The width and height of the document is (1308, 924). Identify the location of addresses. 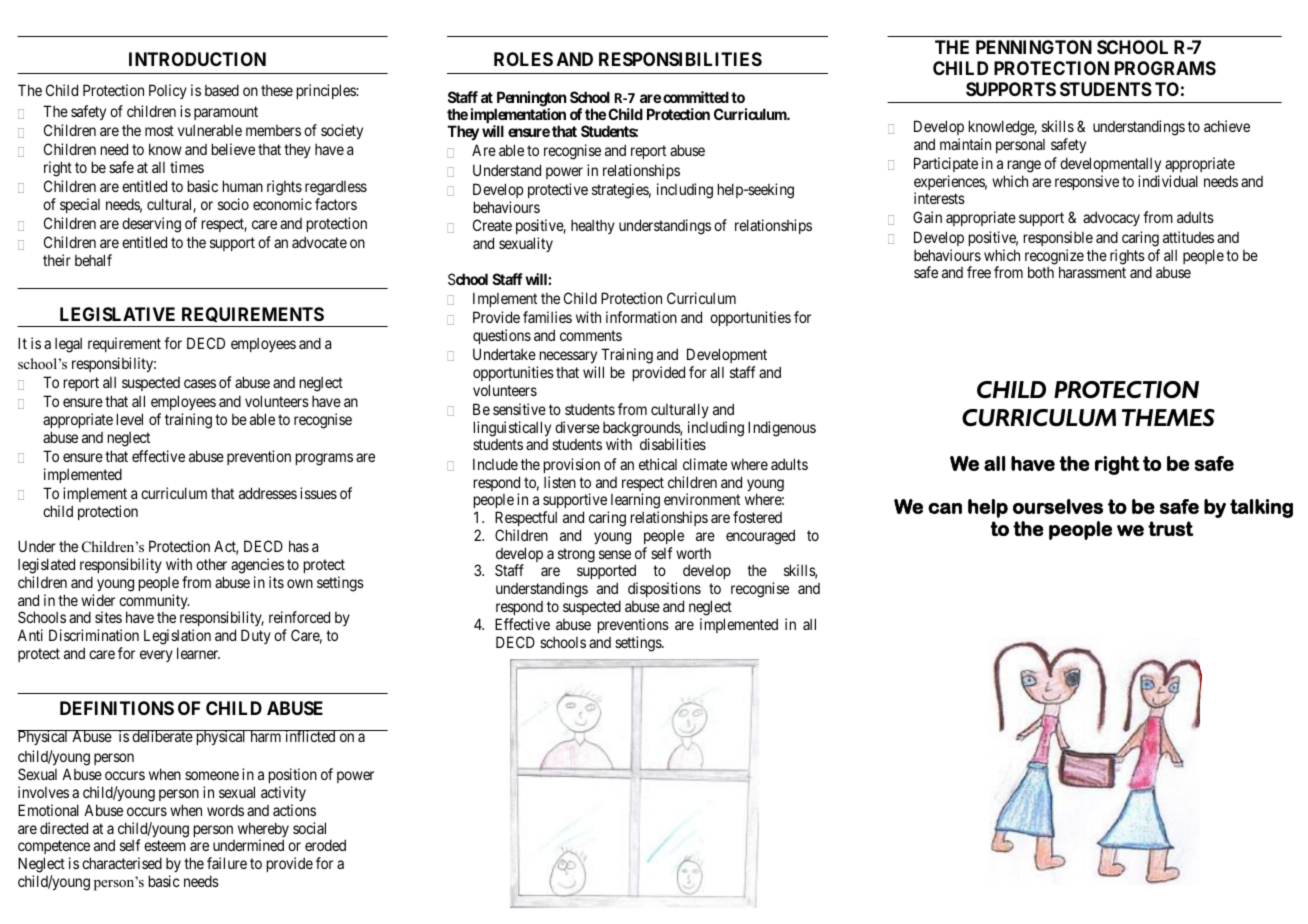
(268, 493).
